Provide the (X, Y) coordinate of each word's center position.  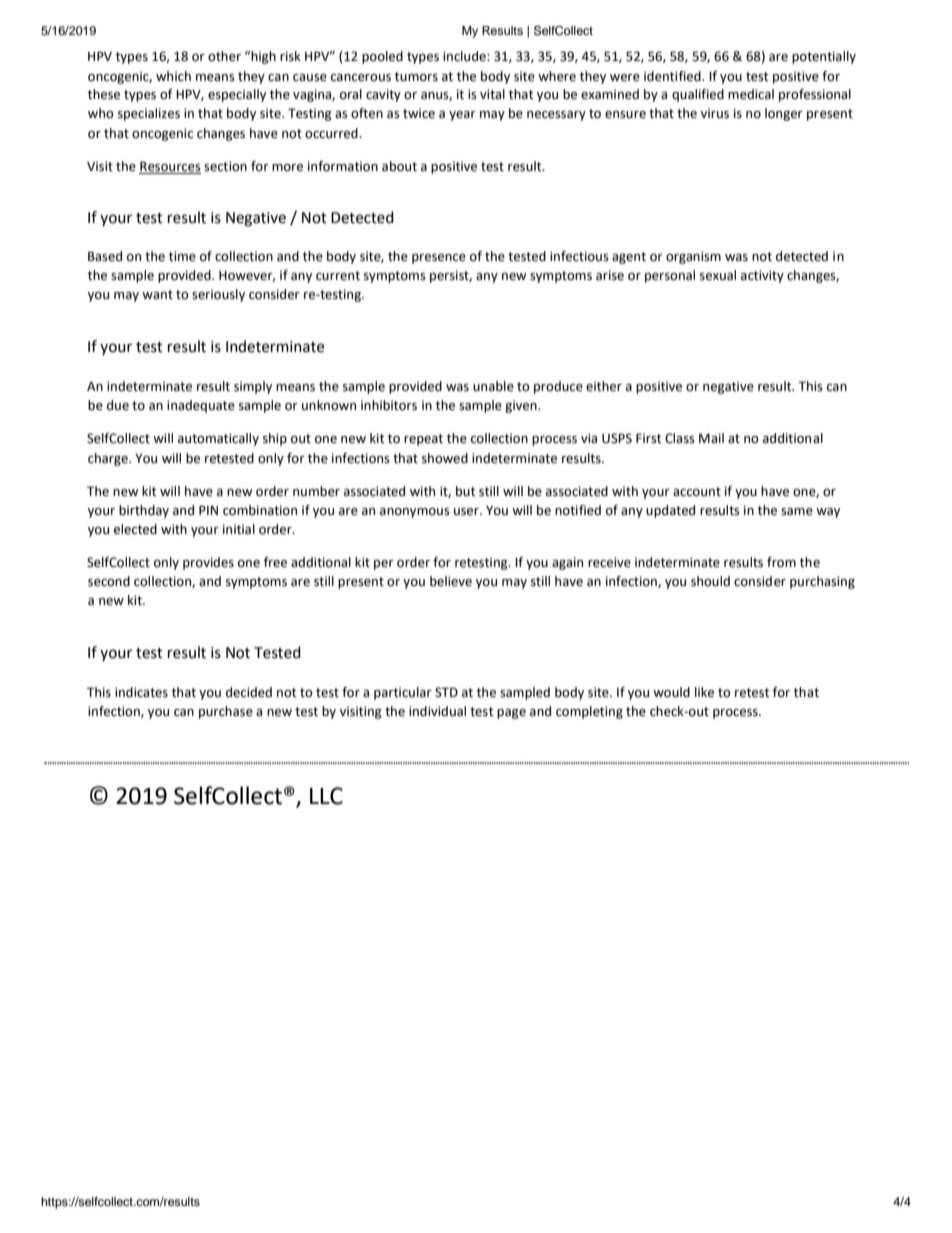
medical (751, 94)
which (173, 76)
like (704, 692)
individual (437, 711)
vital (492, 94)
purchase (226, 712)
